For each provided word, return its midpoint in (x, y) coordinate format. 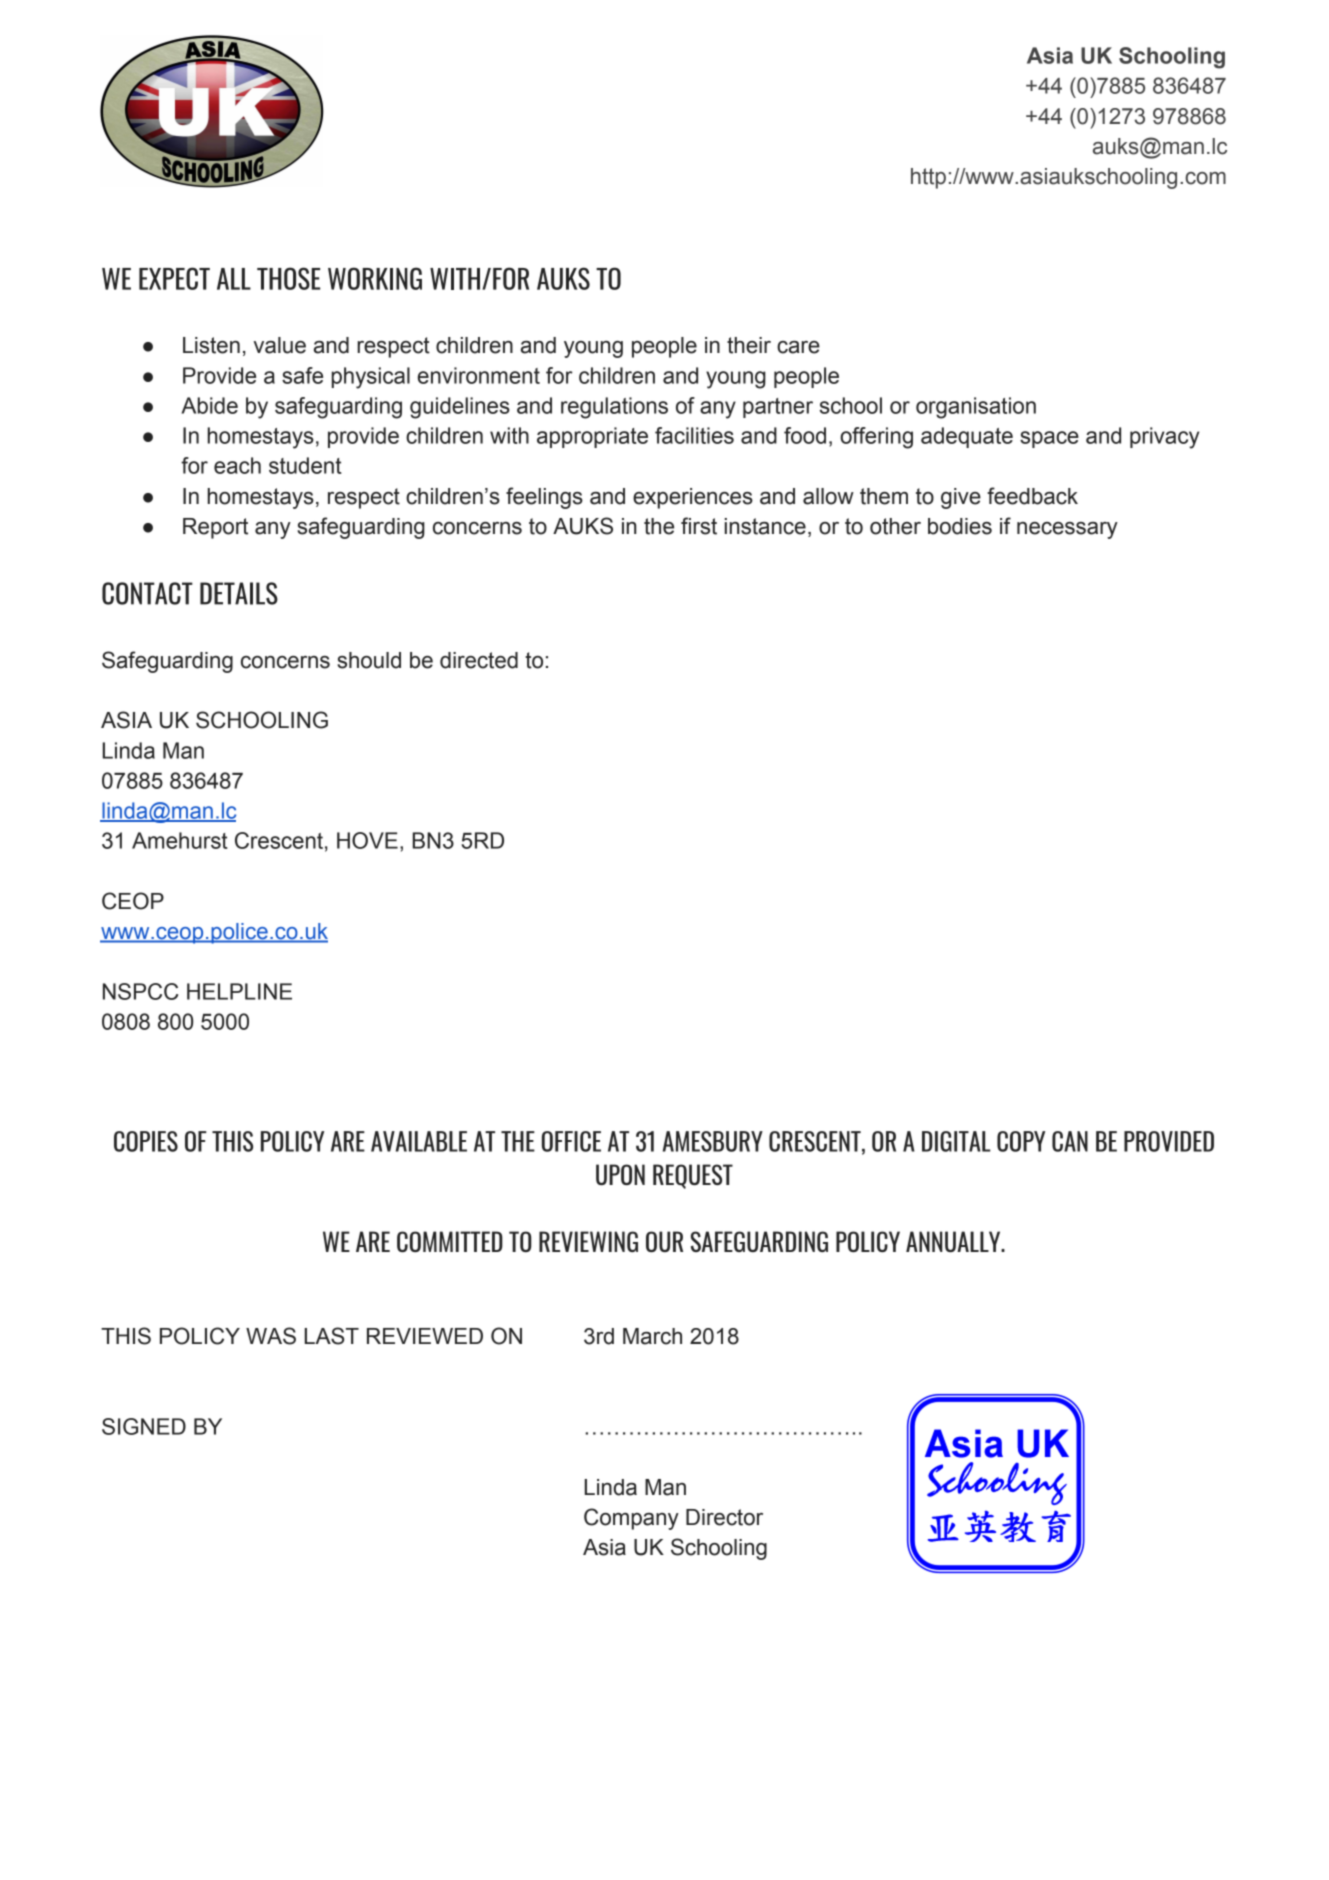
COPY (1021, 1141)
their (749, 345)
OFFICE (571, 1141)
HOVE (367, 840)
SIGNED (144, 1426)
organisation (976, 408)
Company (631, 1519)
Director (724, 1517)
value (280, 345)
